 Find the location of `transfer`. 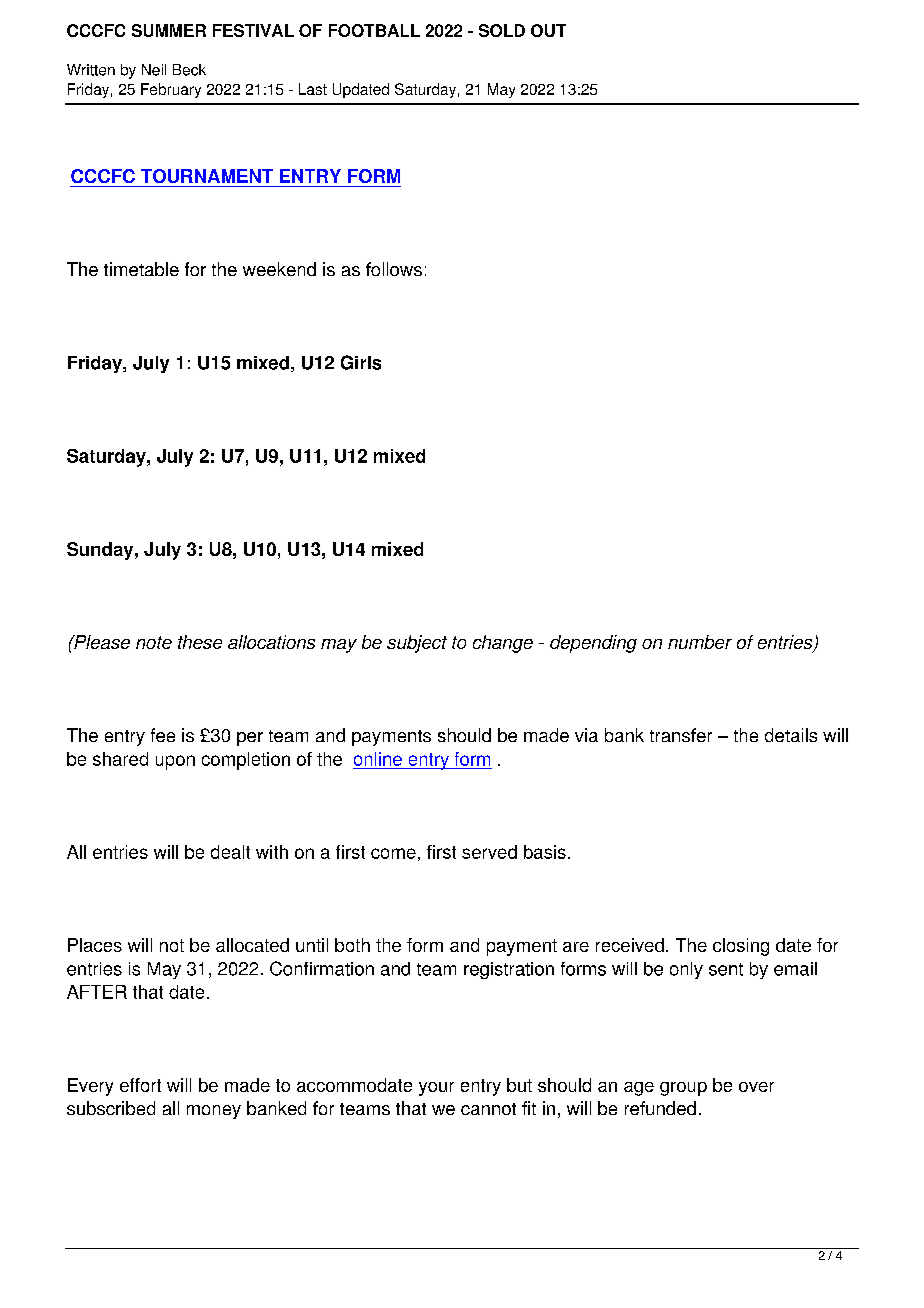

transfer is located at coordinates (681, 735).
